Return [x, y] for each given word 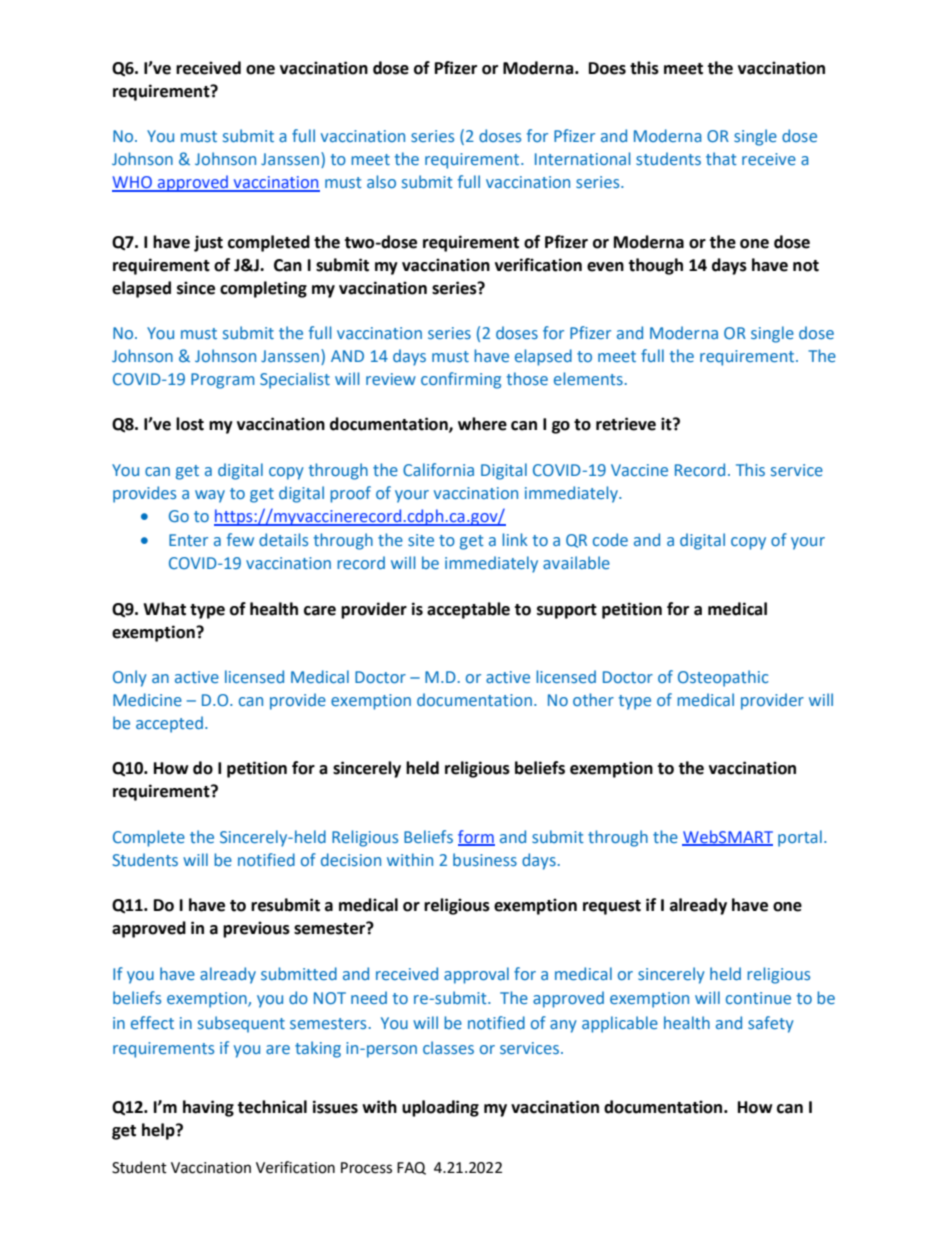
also [381, 181]
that [721, 158]
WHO [133, 183]
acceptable [468, 610]
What [164, 609]
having [208, 1108]
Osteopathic [723, 678]
